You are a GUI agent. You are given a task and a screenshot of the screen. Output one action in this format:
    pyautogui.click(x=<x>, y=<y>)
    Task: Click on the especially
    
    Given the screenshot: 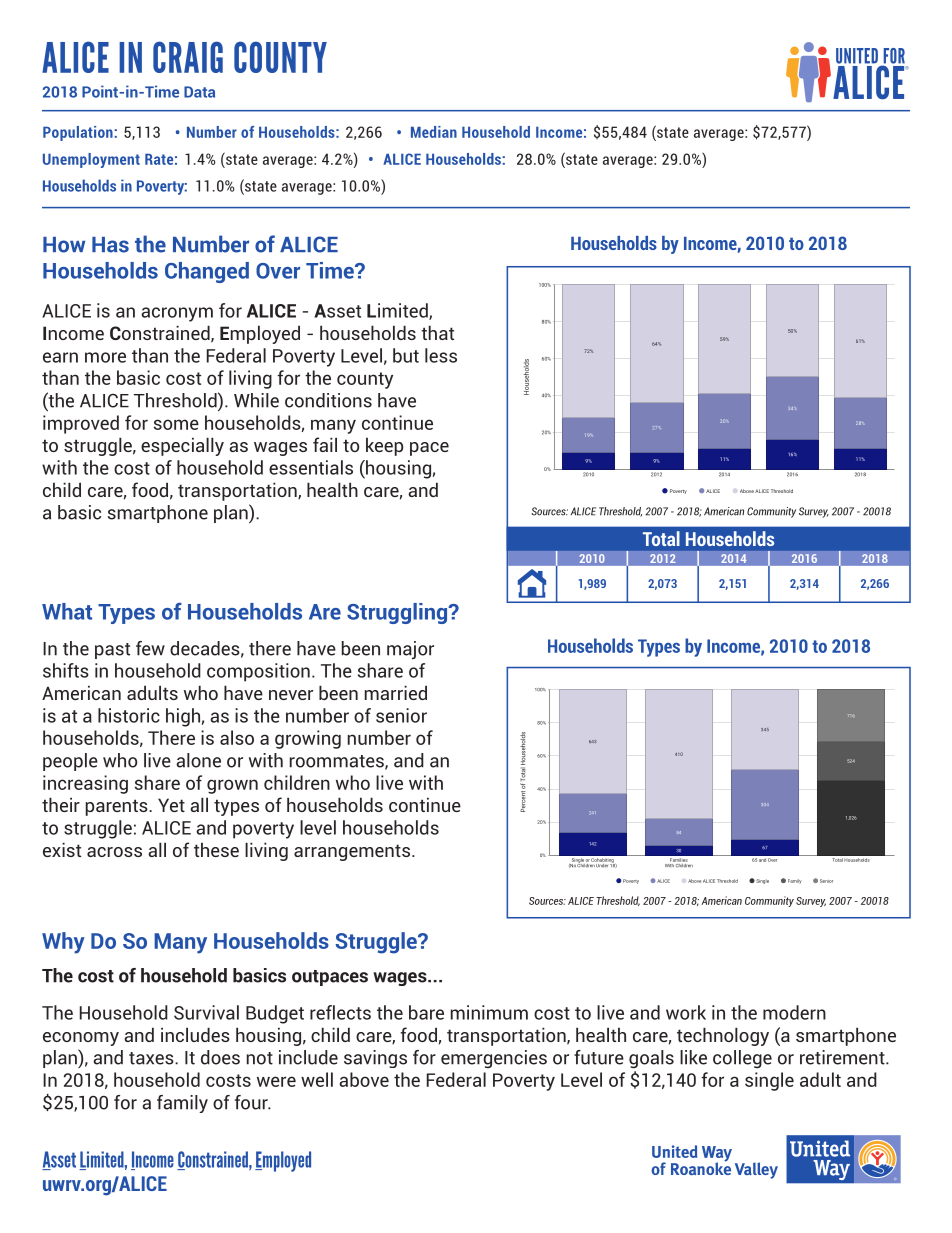 What is the action you would take?
    pyautogui.click(x=182, y=446)
